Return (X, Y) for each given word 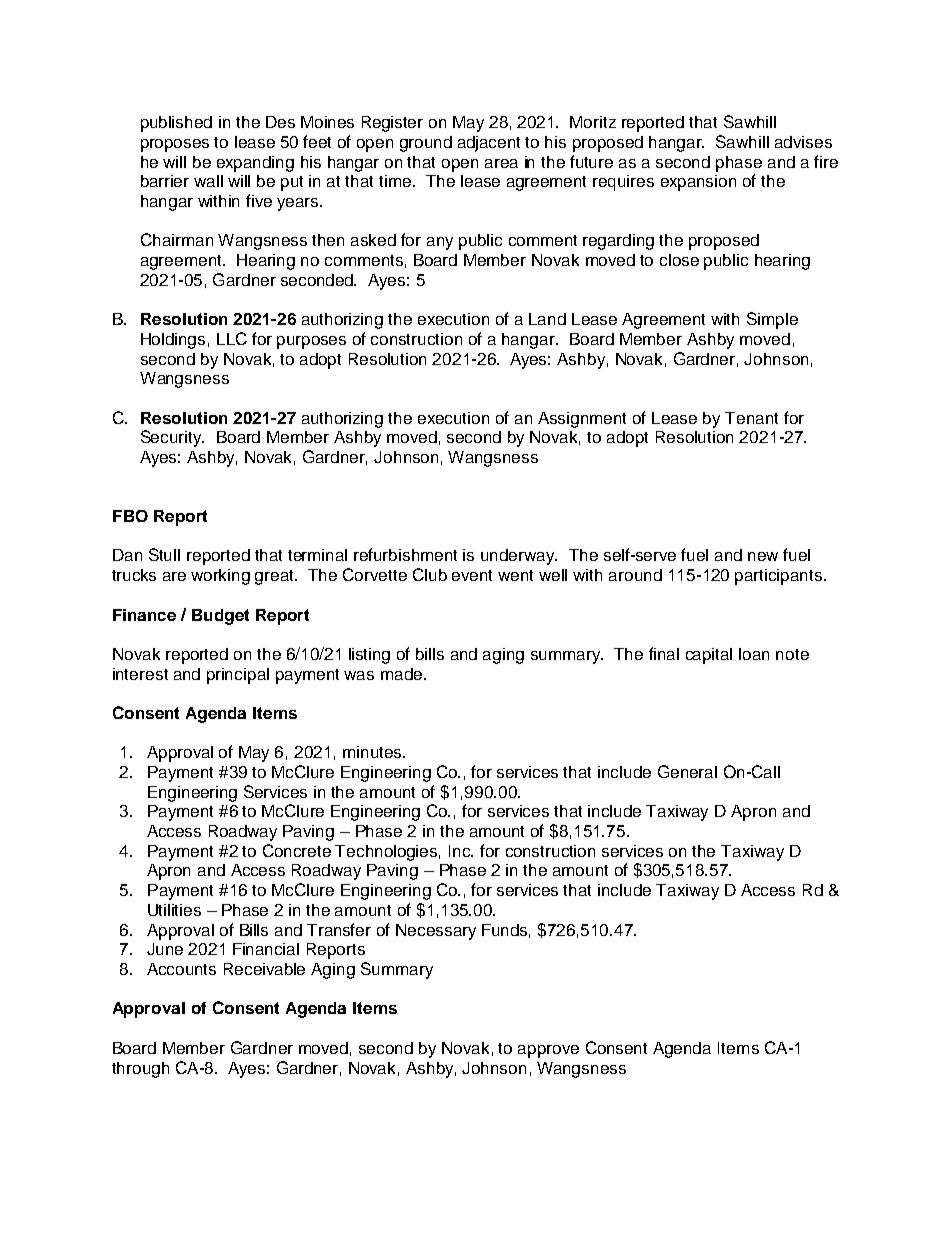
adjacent (489, 144)
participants (780, 577)
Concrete (297, 850)
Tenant (751, 418)
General (687, 771)
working (220, 577)
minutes (373, 752)
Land (547, 319)
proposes (175, 145)
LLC (232, 338)
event (472, 575)
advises (803, 142)
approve (548, 1051)
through (140, 1070)
